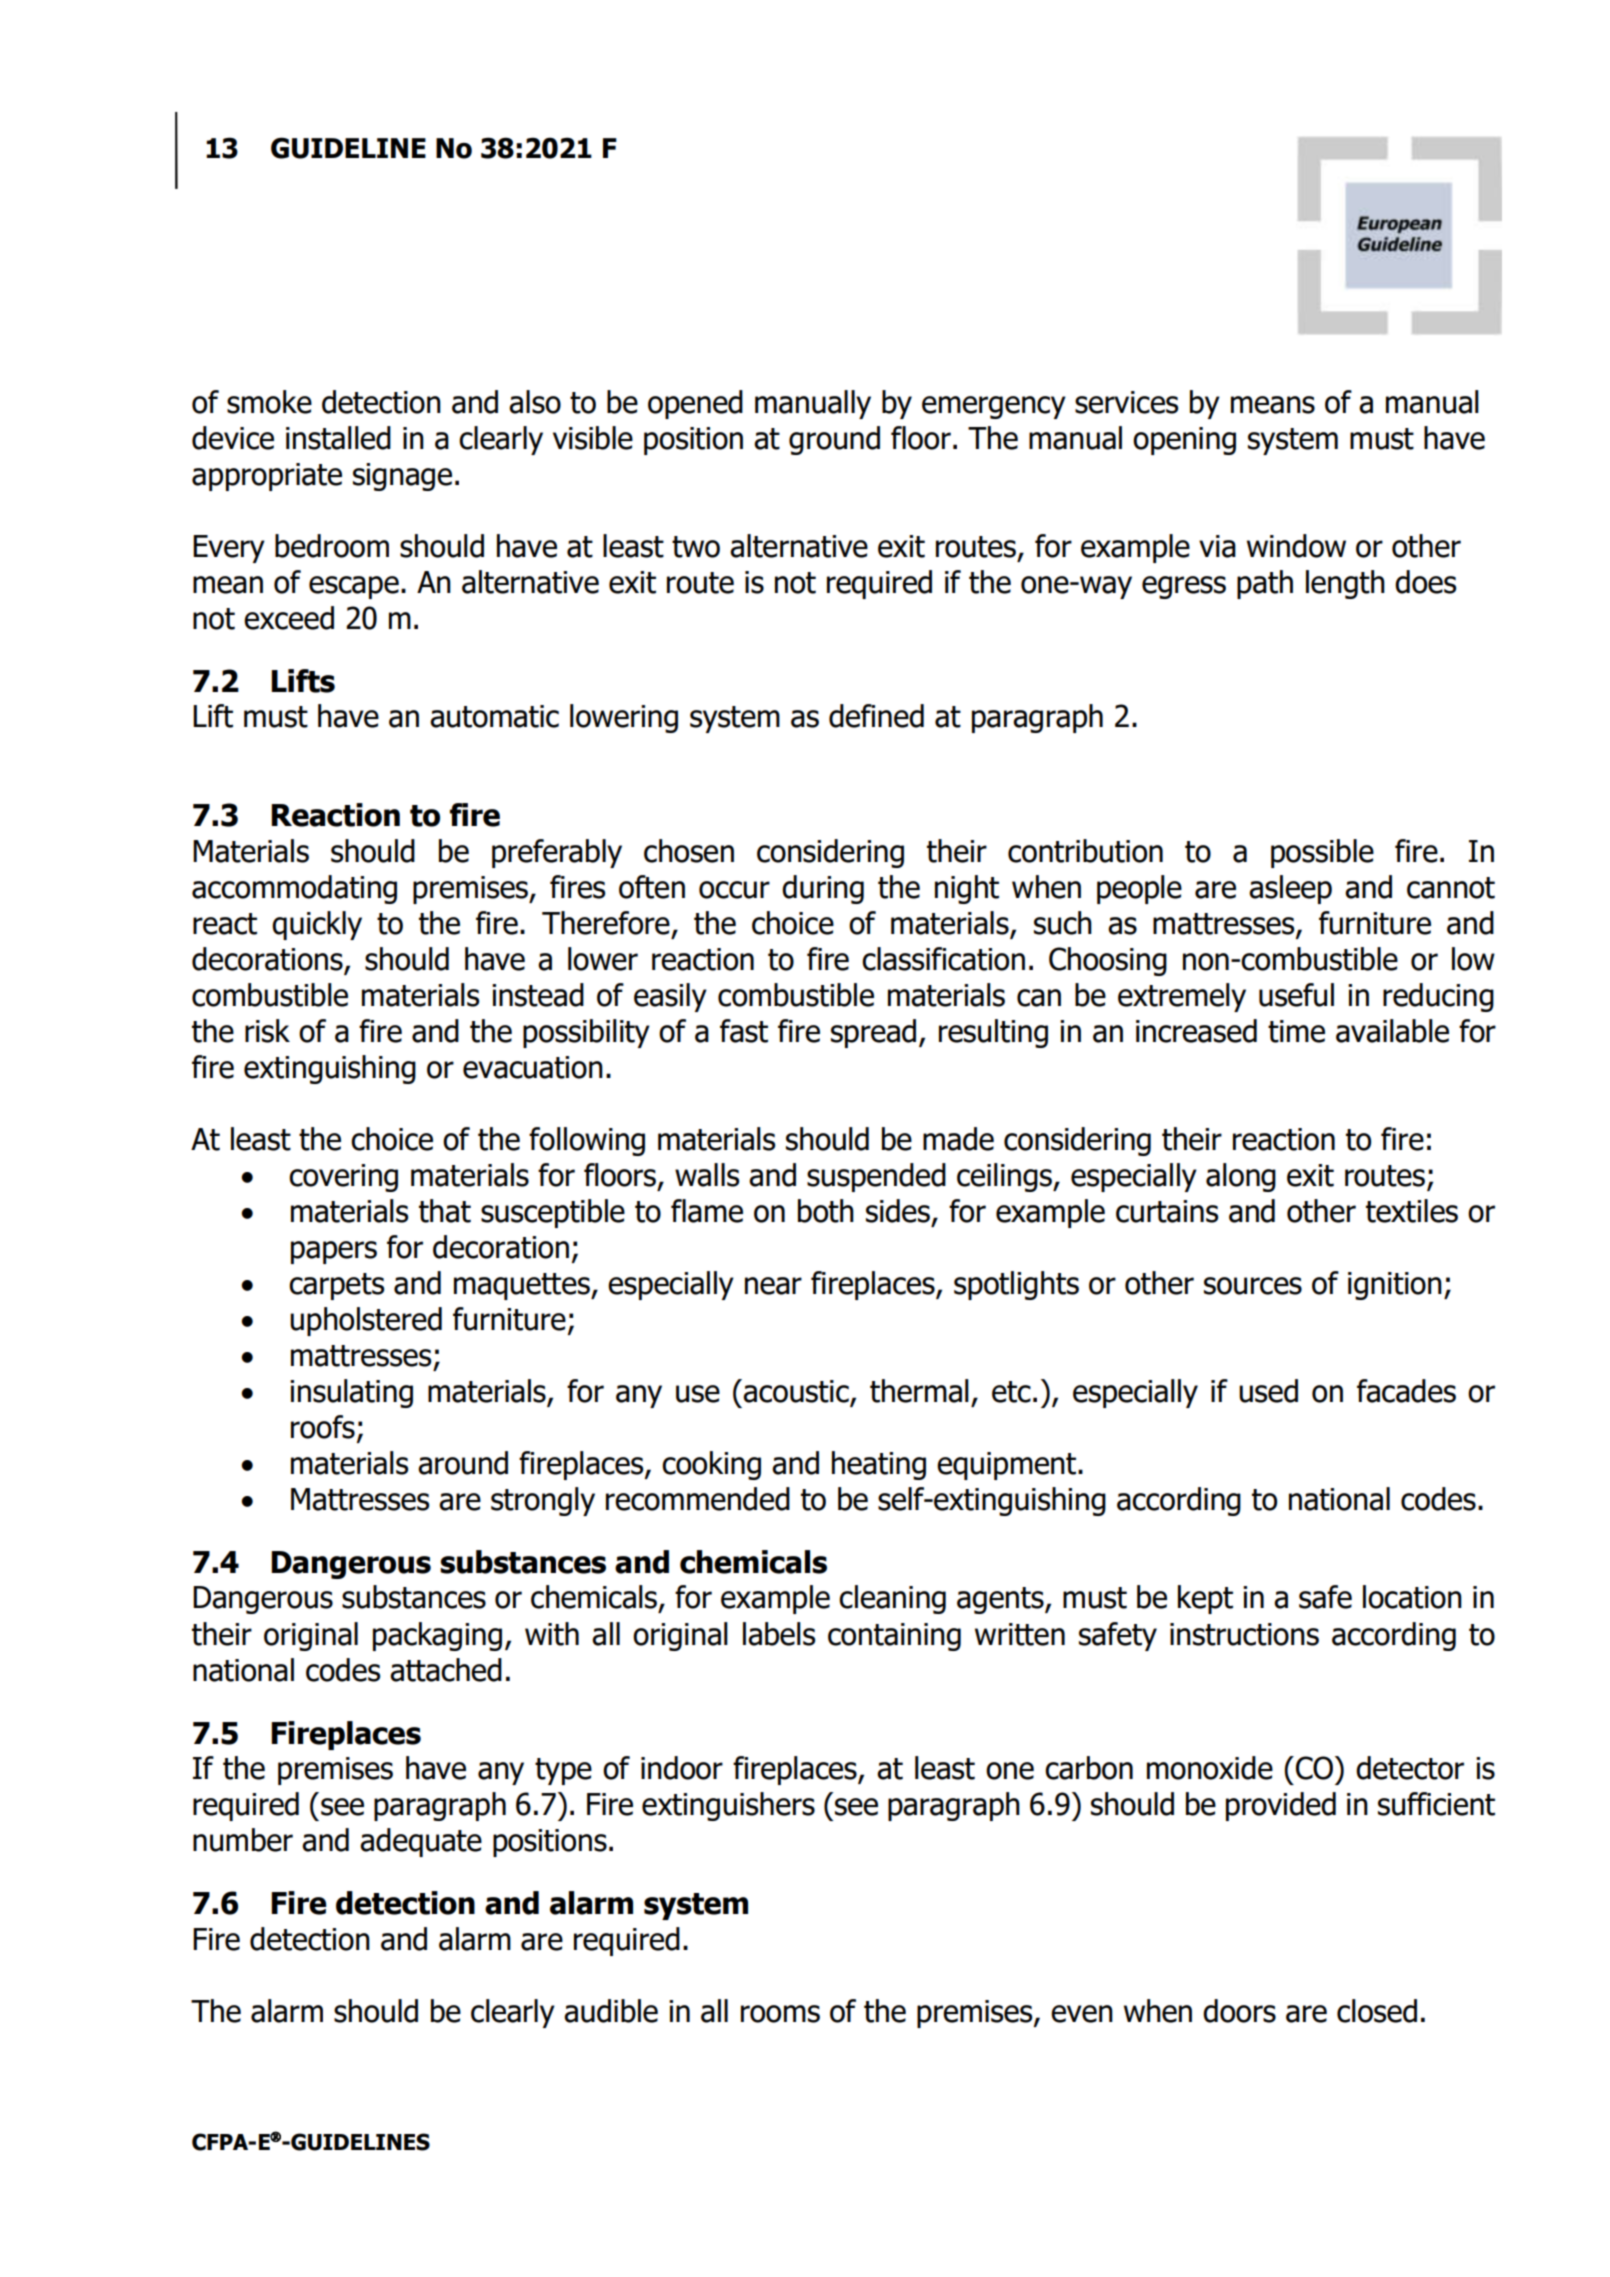  I want to click on during, so click(823, 889).
